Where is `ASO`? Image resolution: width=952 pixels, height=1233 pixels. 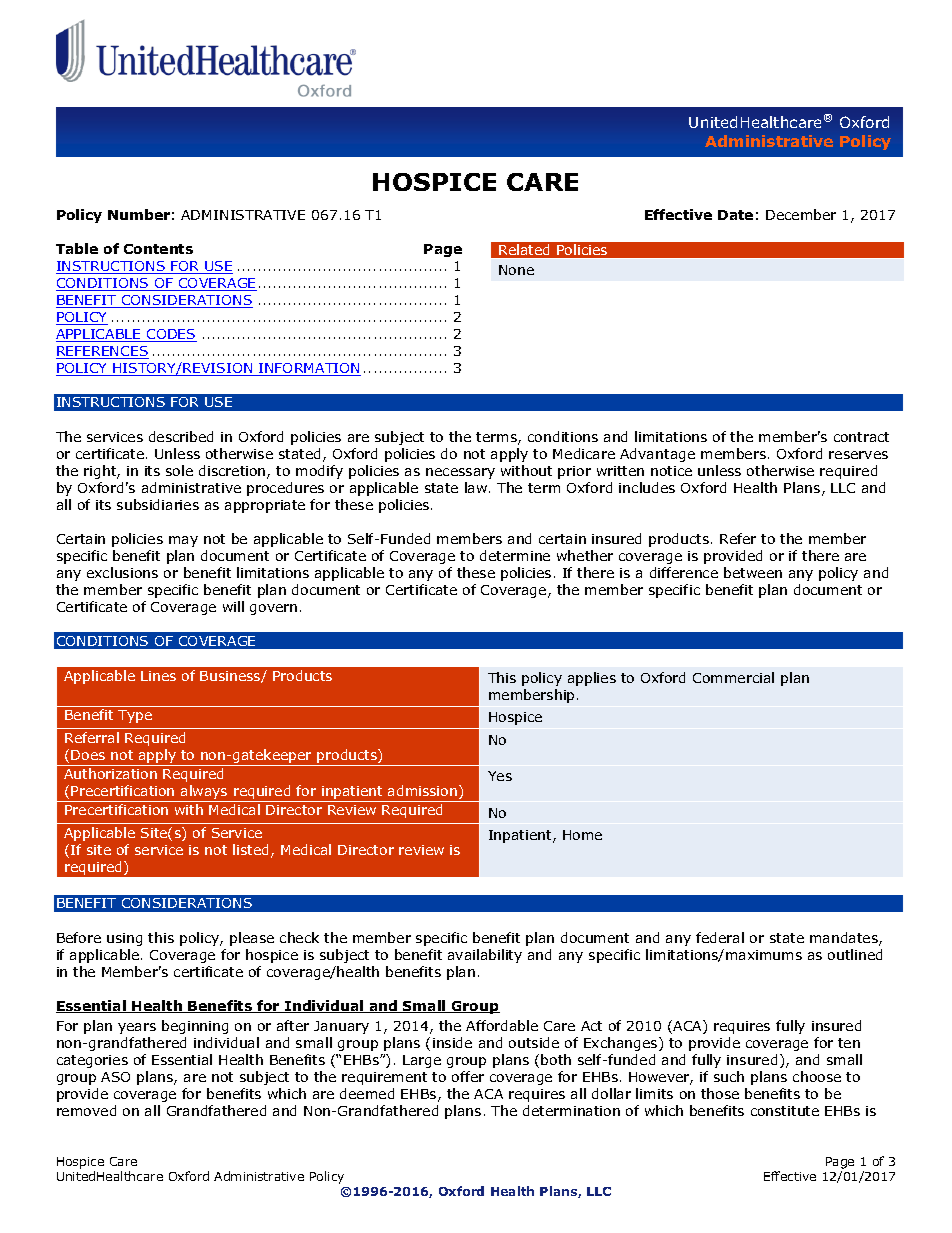 ASO is located at coordinates (115, 1077).
